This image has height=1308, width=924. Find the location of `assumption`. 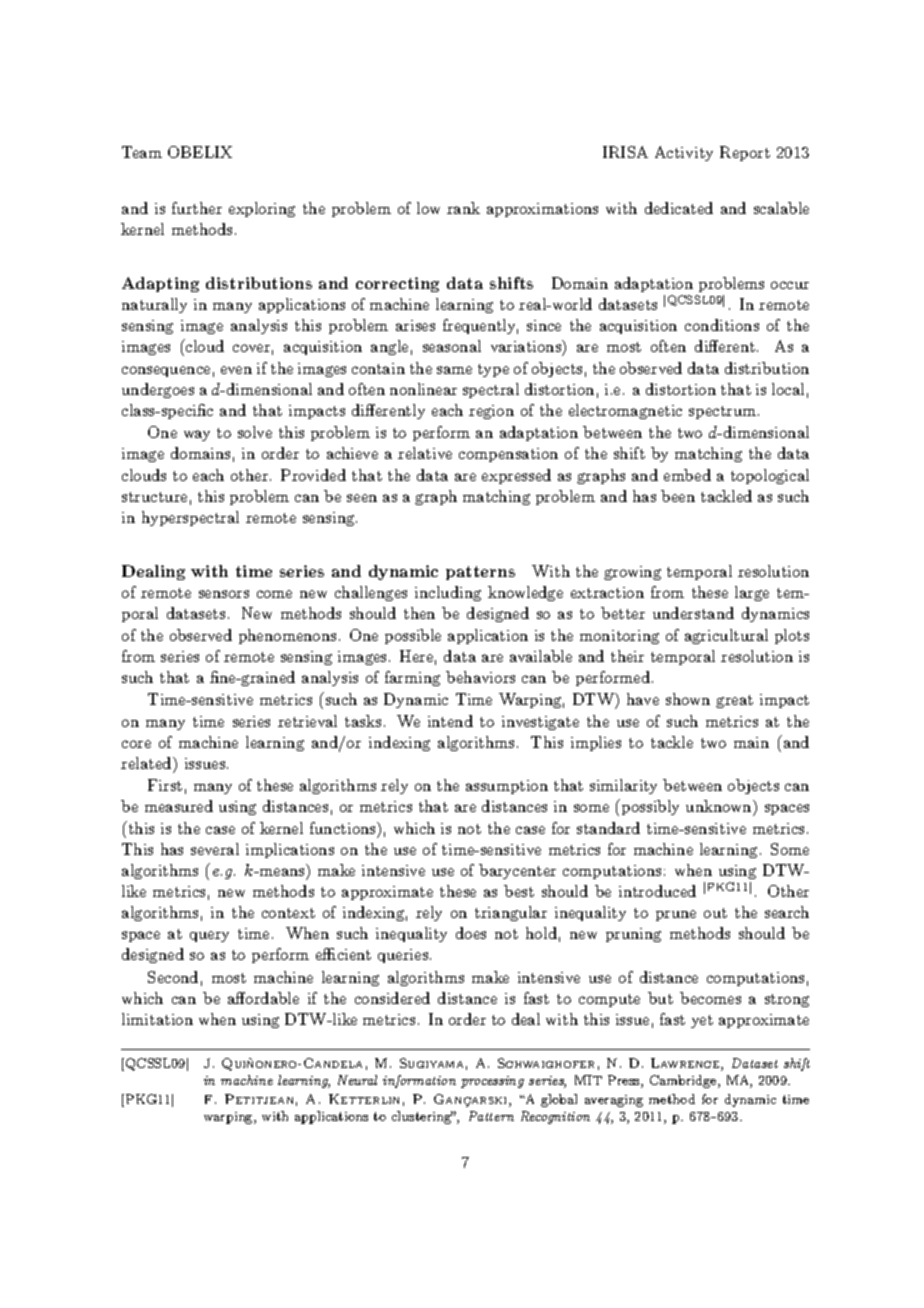

assumption is located at coordinates (507, 787).
